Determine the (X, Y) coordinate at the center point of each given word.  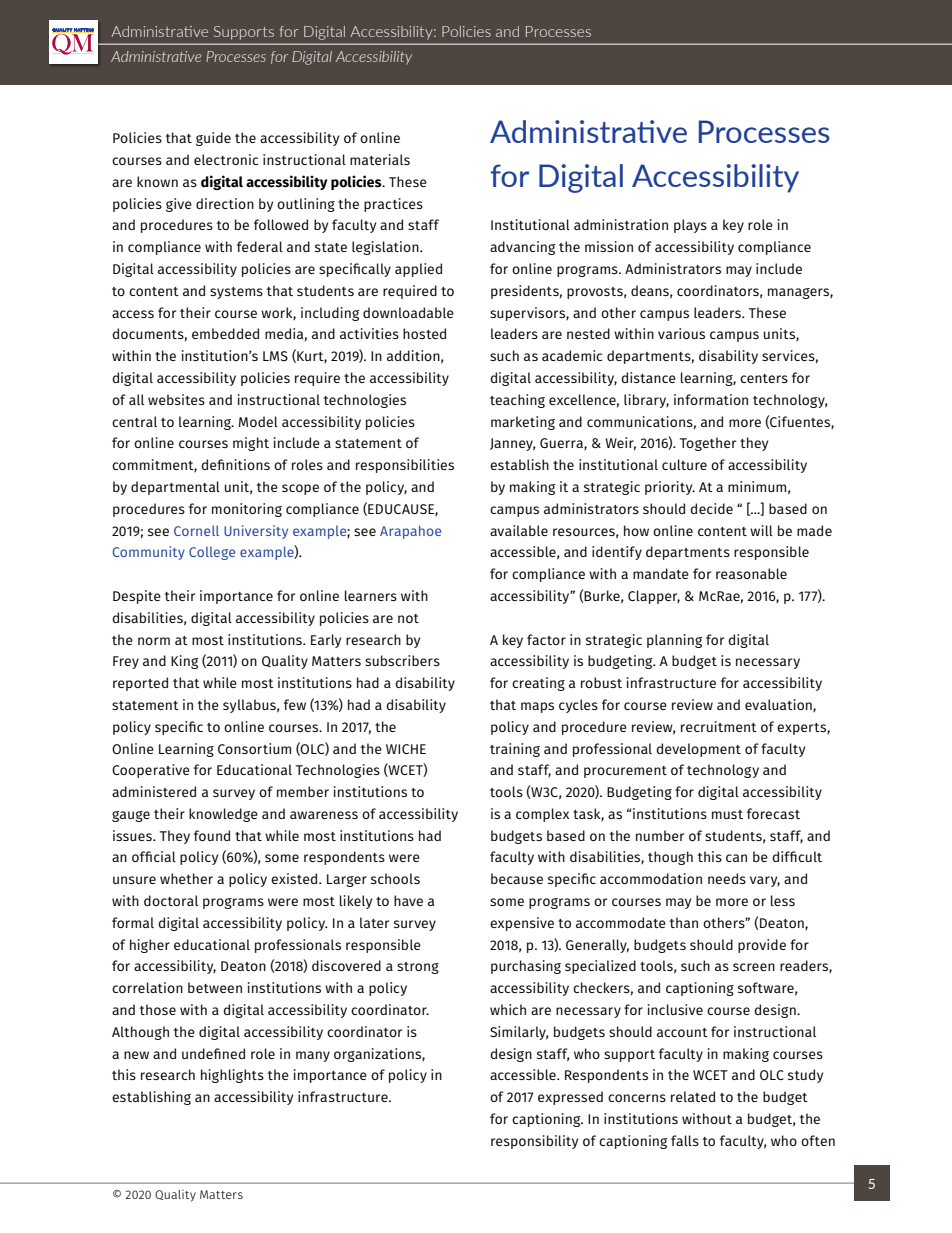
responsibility (534, 1142)
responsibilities (405, 466)
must (727, 814)
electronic (226, 159)
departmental (175, 488)
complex (542, 815)
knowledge (223, 815)
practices (393, 205)
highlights (232, 1076)
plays (690, 226)
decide (711, 508)
